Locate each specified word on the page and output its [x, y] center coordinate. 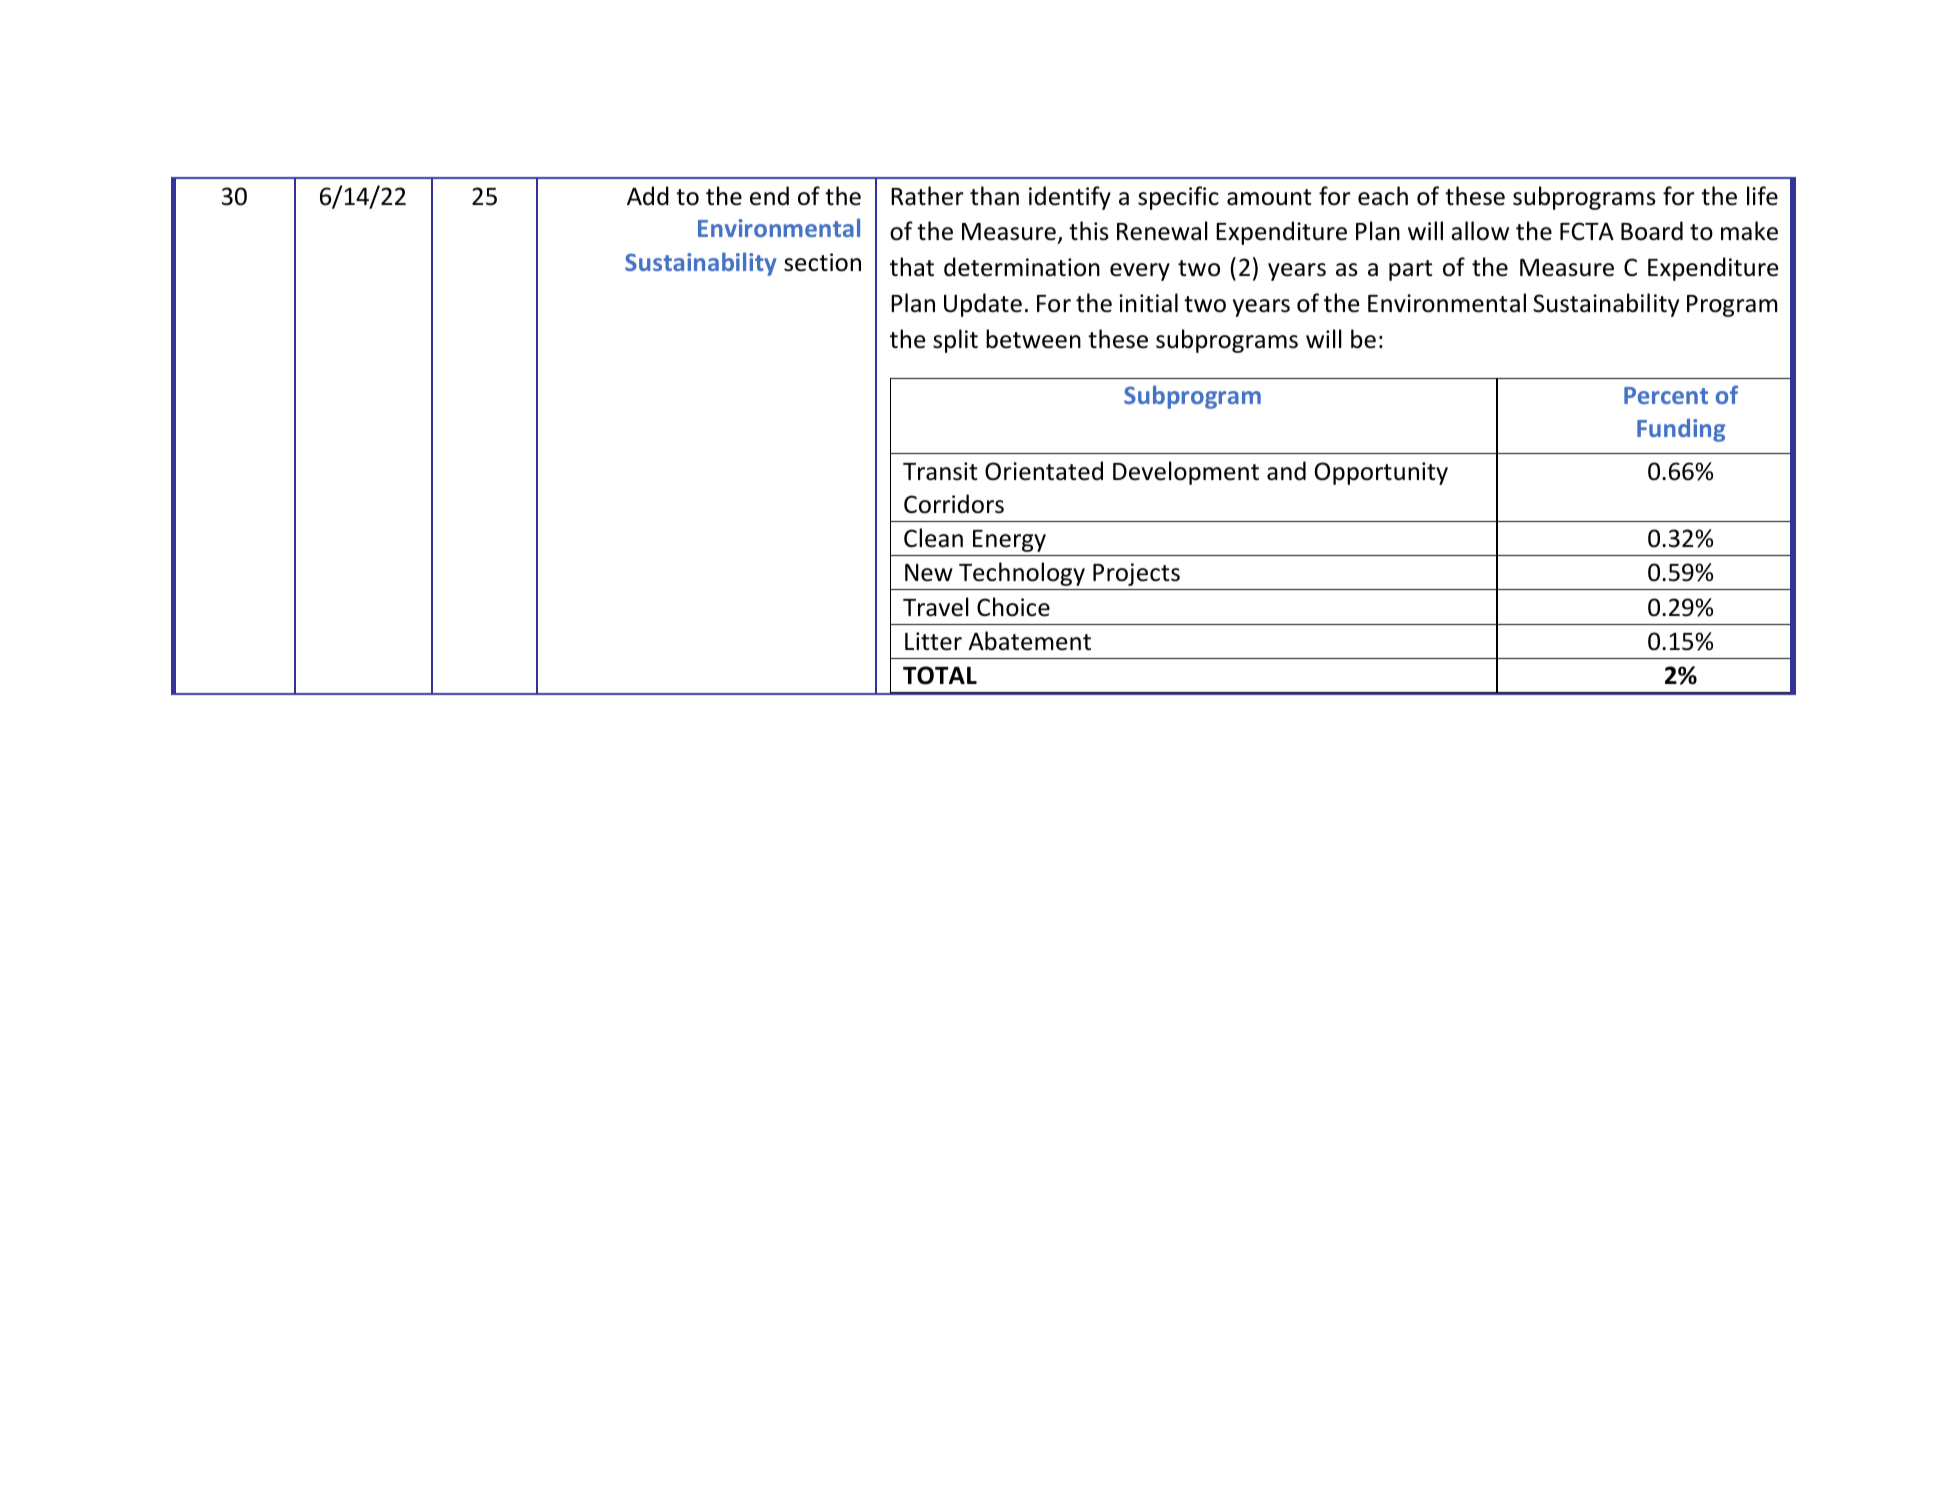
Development [1186, 473]
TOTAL [940, 675]
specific [1178, 198]
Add [648, 196]
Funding [1681, 430]
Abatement [1029, 641]
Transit [940, 471]
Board [1652, 231]
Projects [1136, 574]
